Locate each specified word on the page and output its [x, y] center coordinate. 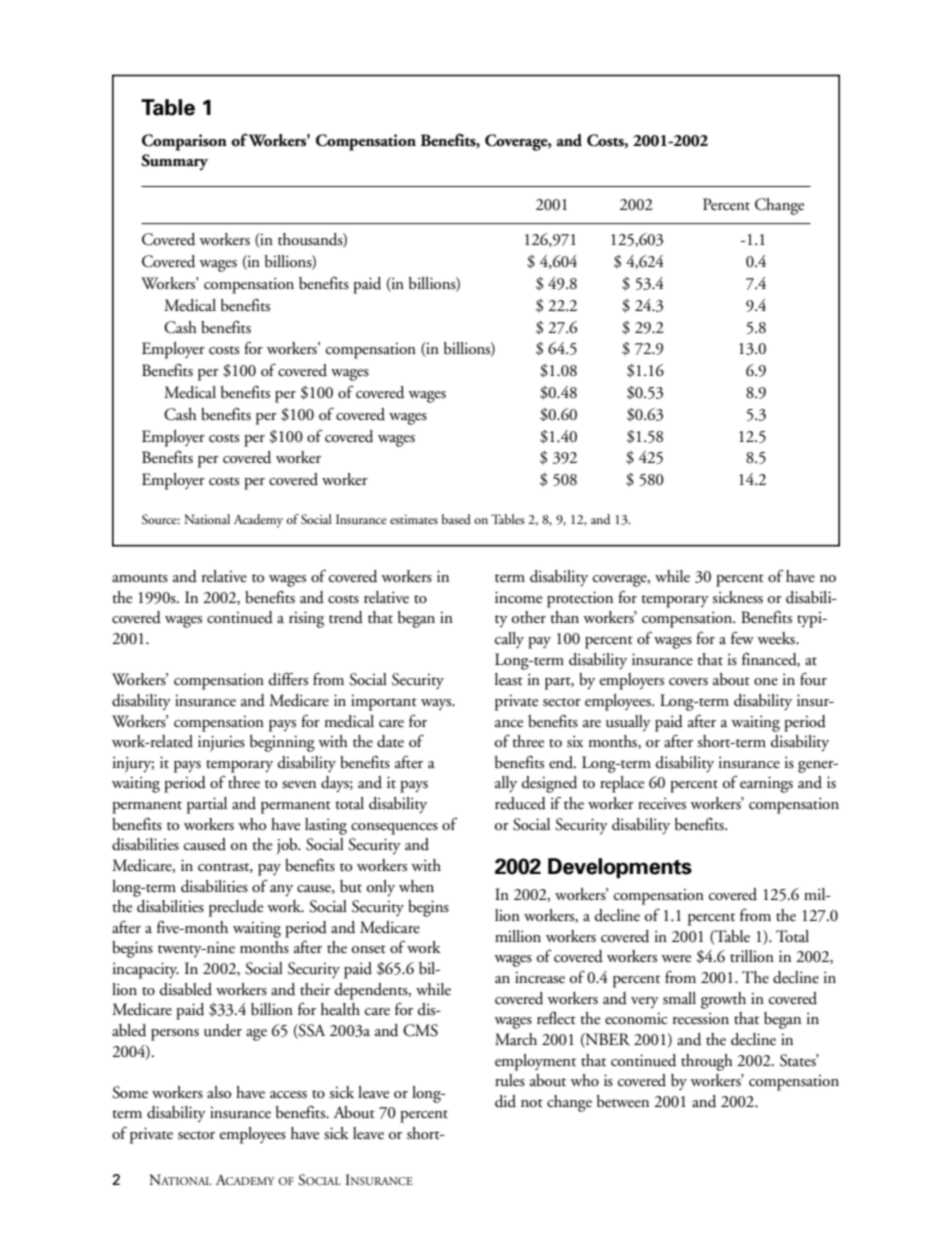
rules [510, 1080]
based [456, 519]
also [219, 1092]
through [707, 1062]
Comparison [184, 142]
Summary [174, 162]
